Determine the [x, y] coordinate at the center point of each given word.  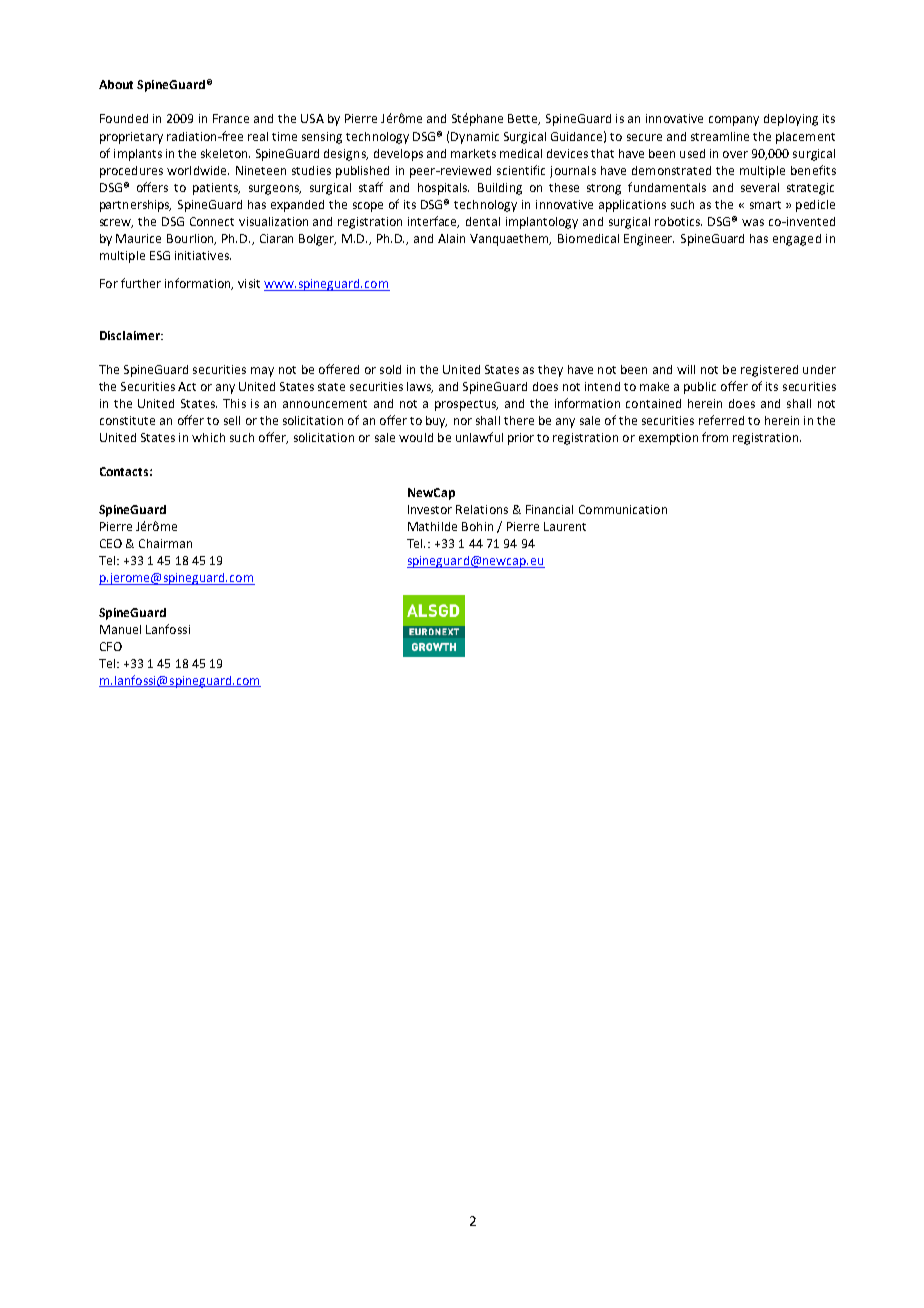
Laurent [565, 526]
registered [769, 371]
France [231, 118]
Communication [623, 509]
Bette [524, 119]
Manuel [120, 629]
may [262, 372]
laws [420, 387]
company [734, 121]
